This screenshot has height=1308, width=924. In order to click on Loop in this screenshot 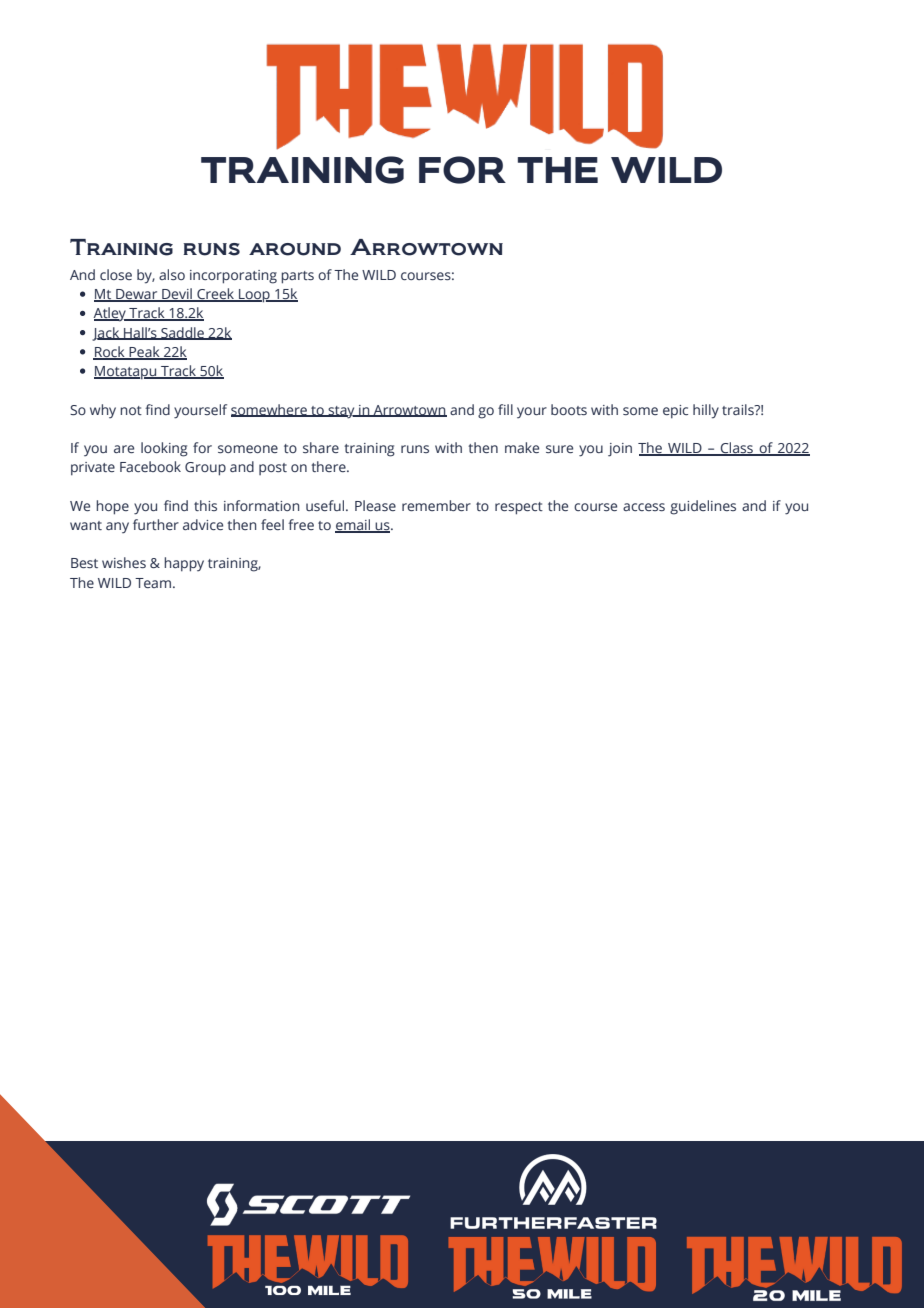, I will do `click(254, 296)`.
